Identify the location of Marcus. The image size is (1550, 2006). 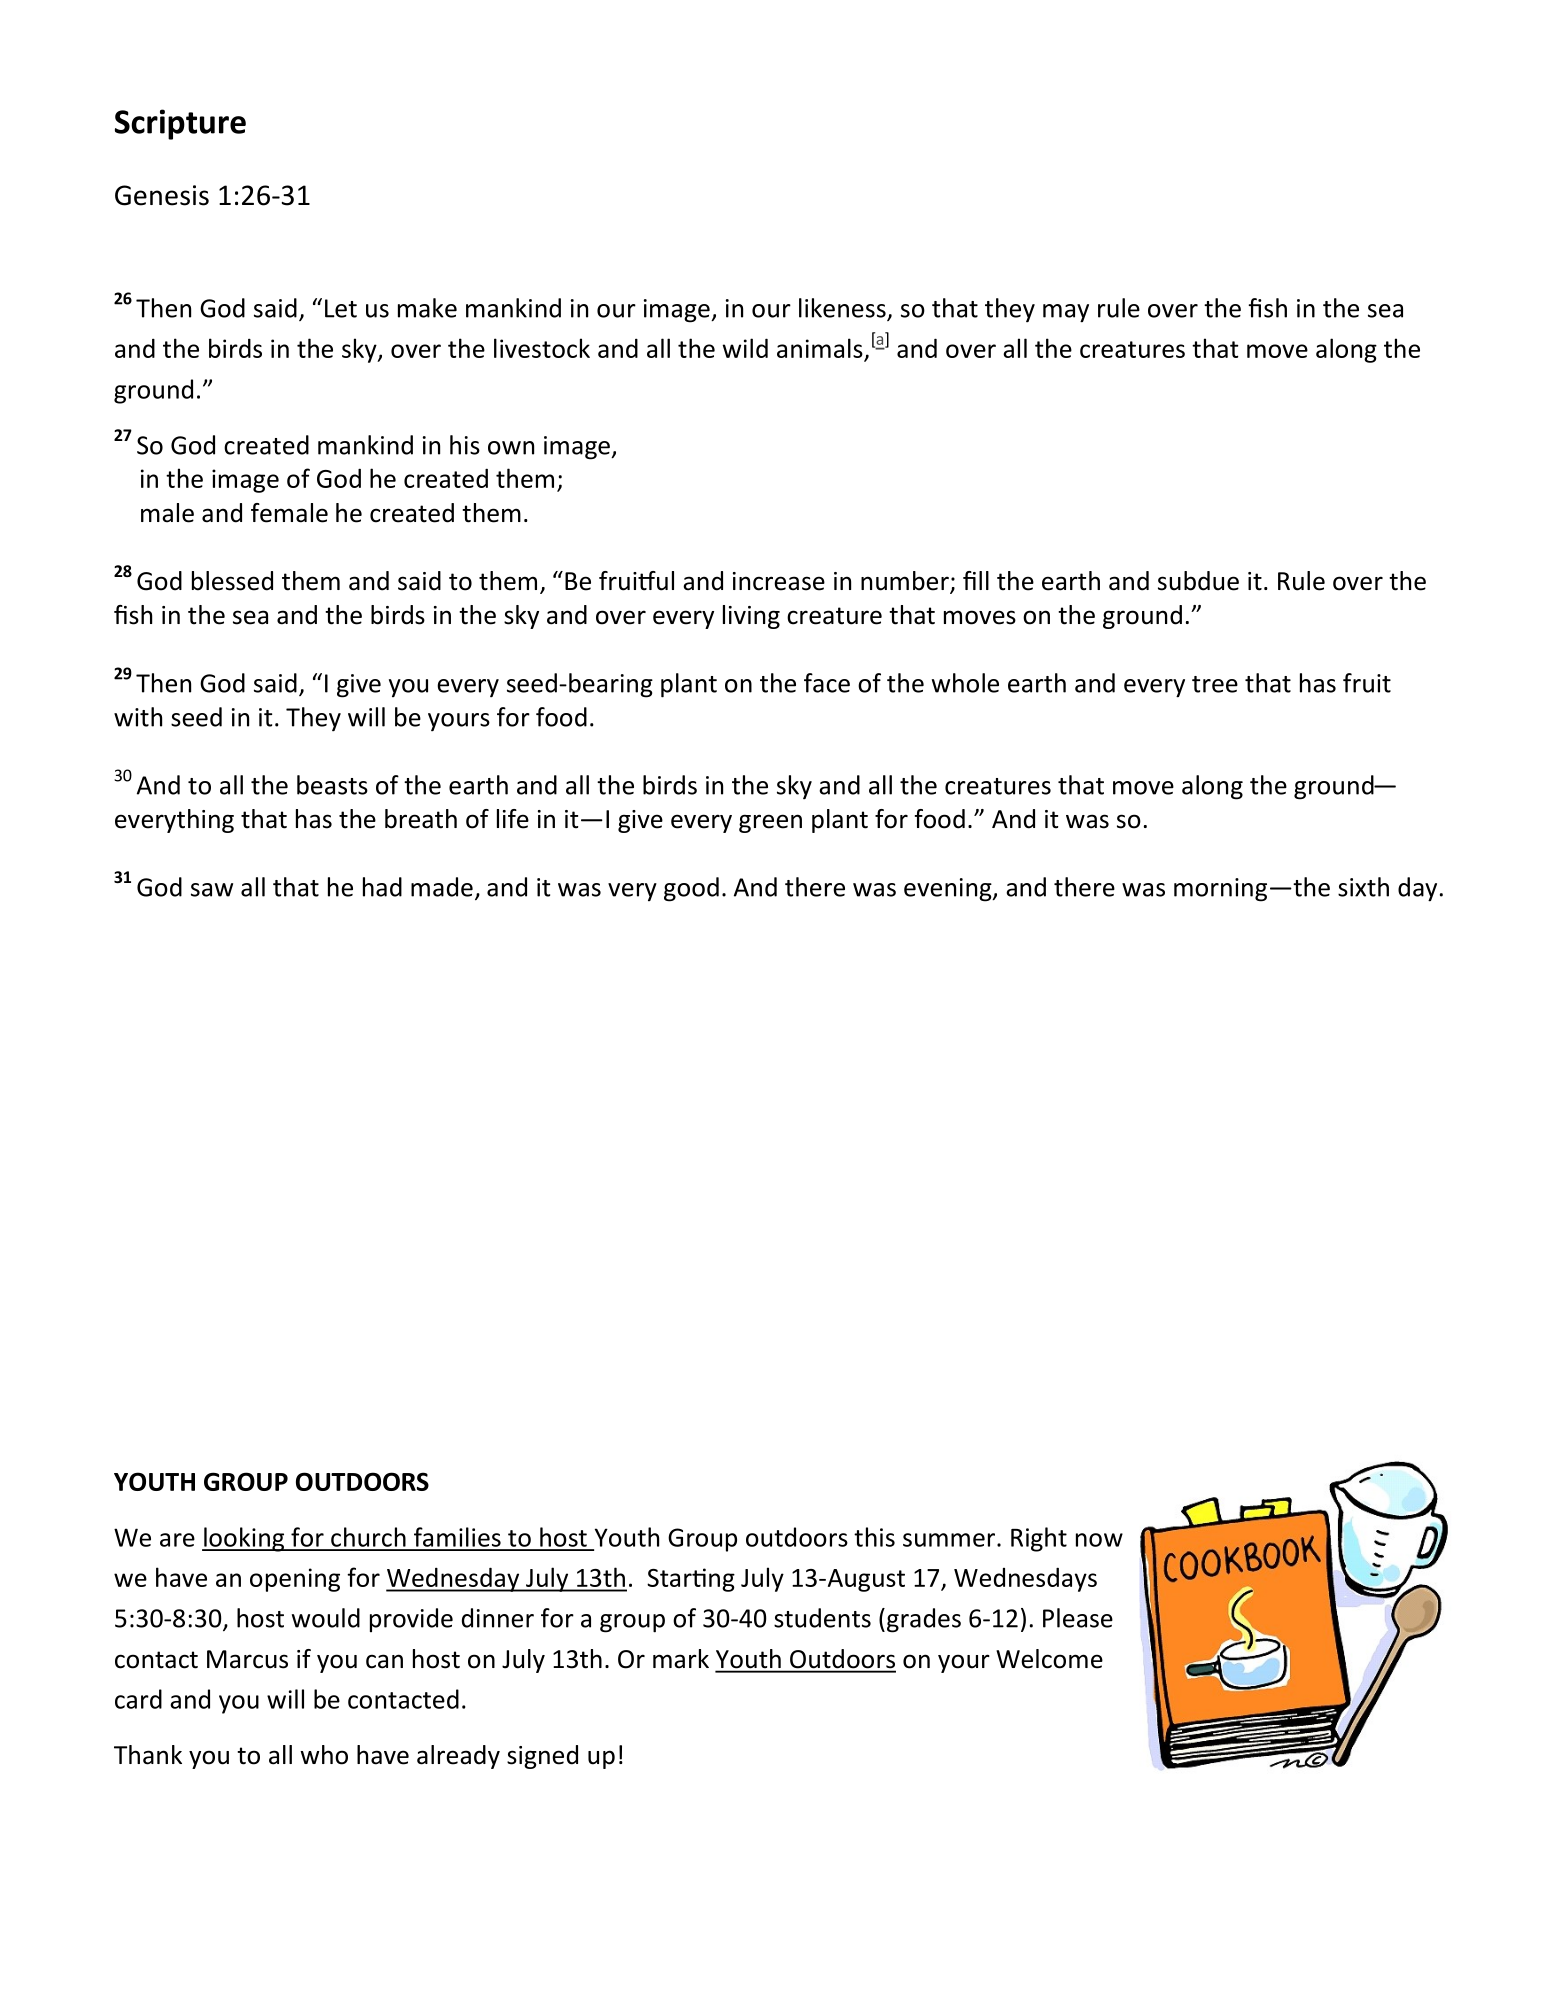
(247, 1659).
